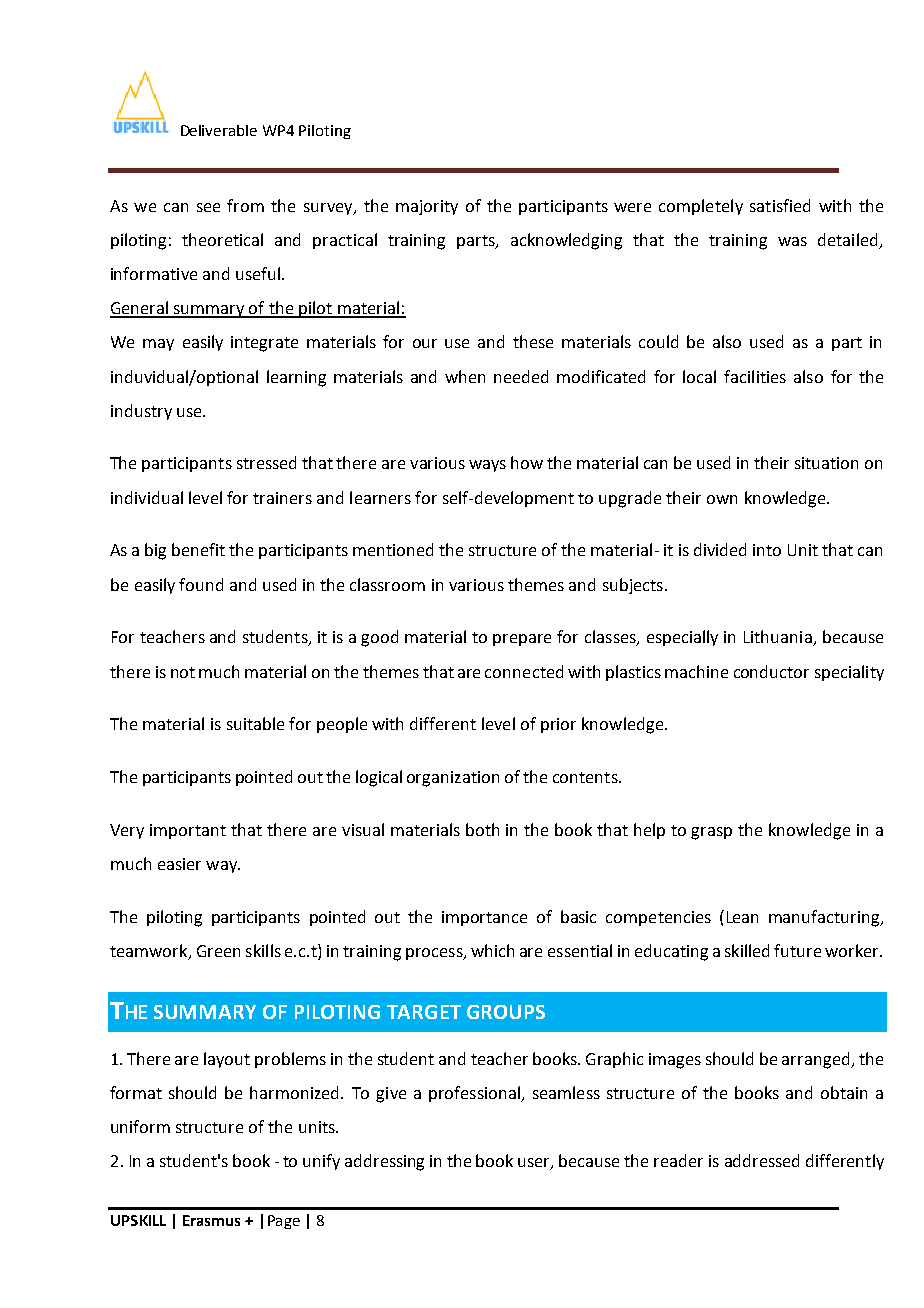 This screenshot has width=924, height=1308. Describe the element at coordinates (211, 1220) in the screenshot. I see `Erasmus` at that location.
